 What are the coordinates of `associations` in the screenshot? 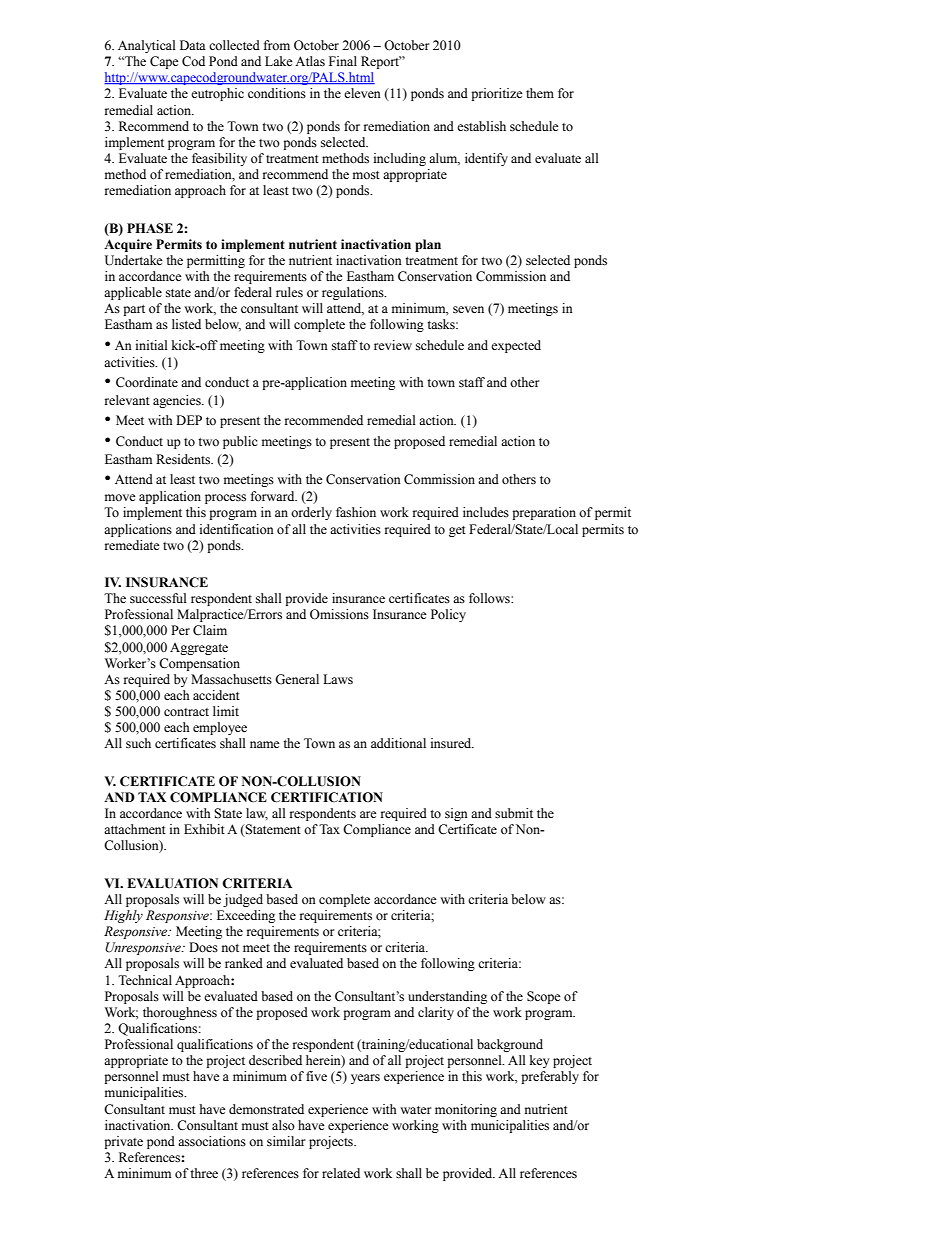 It's located at (212, 1141).
